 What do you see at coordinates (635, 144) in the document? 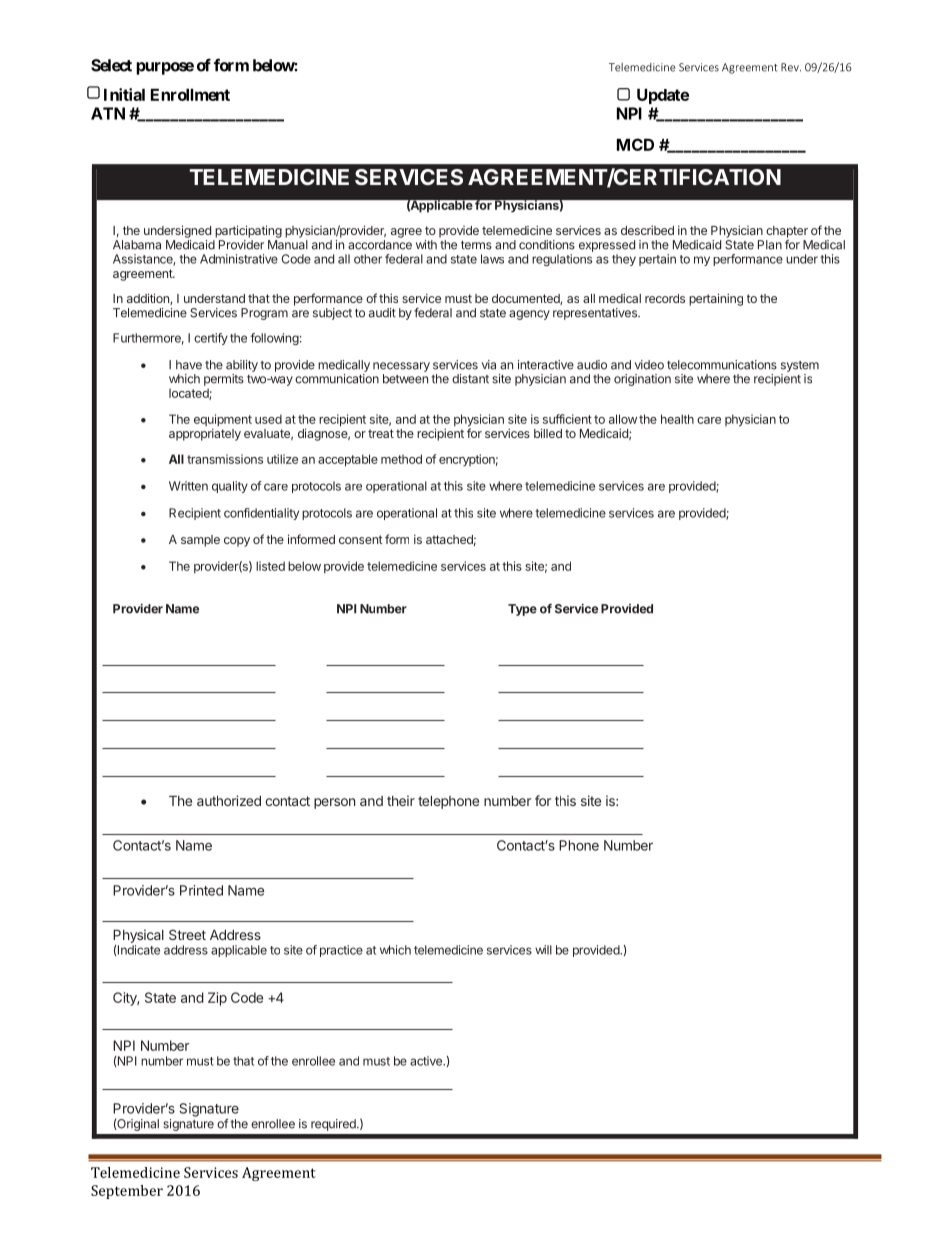
I see `MCD` at bounding box center [635, 144].
